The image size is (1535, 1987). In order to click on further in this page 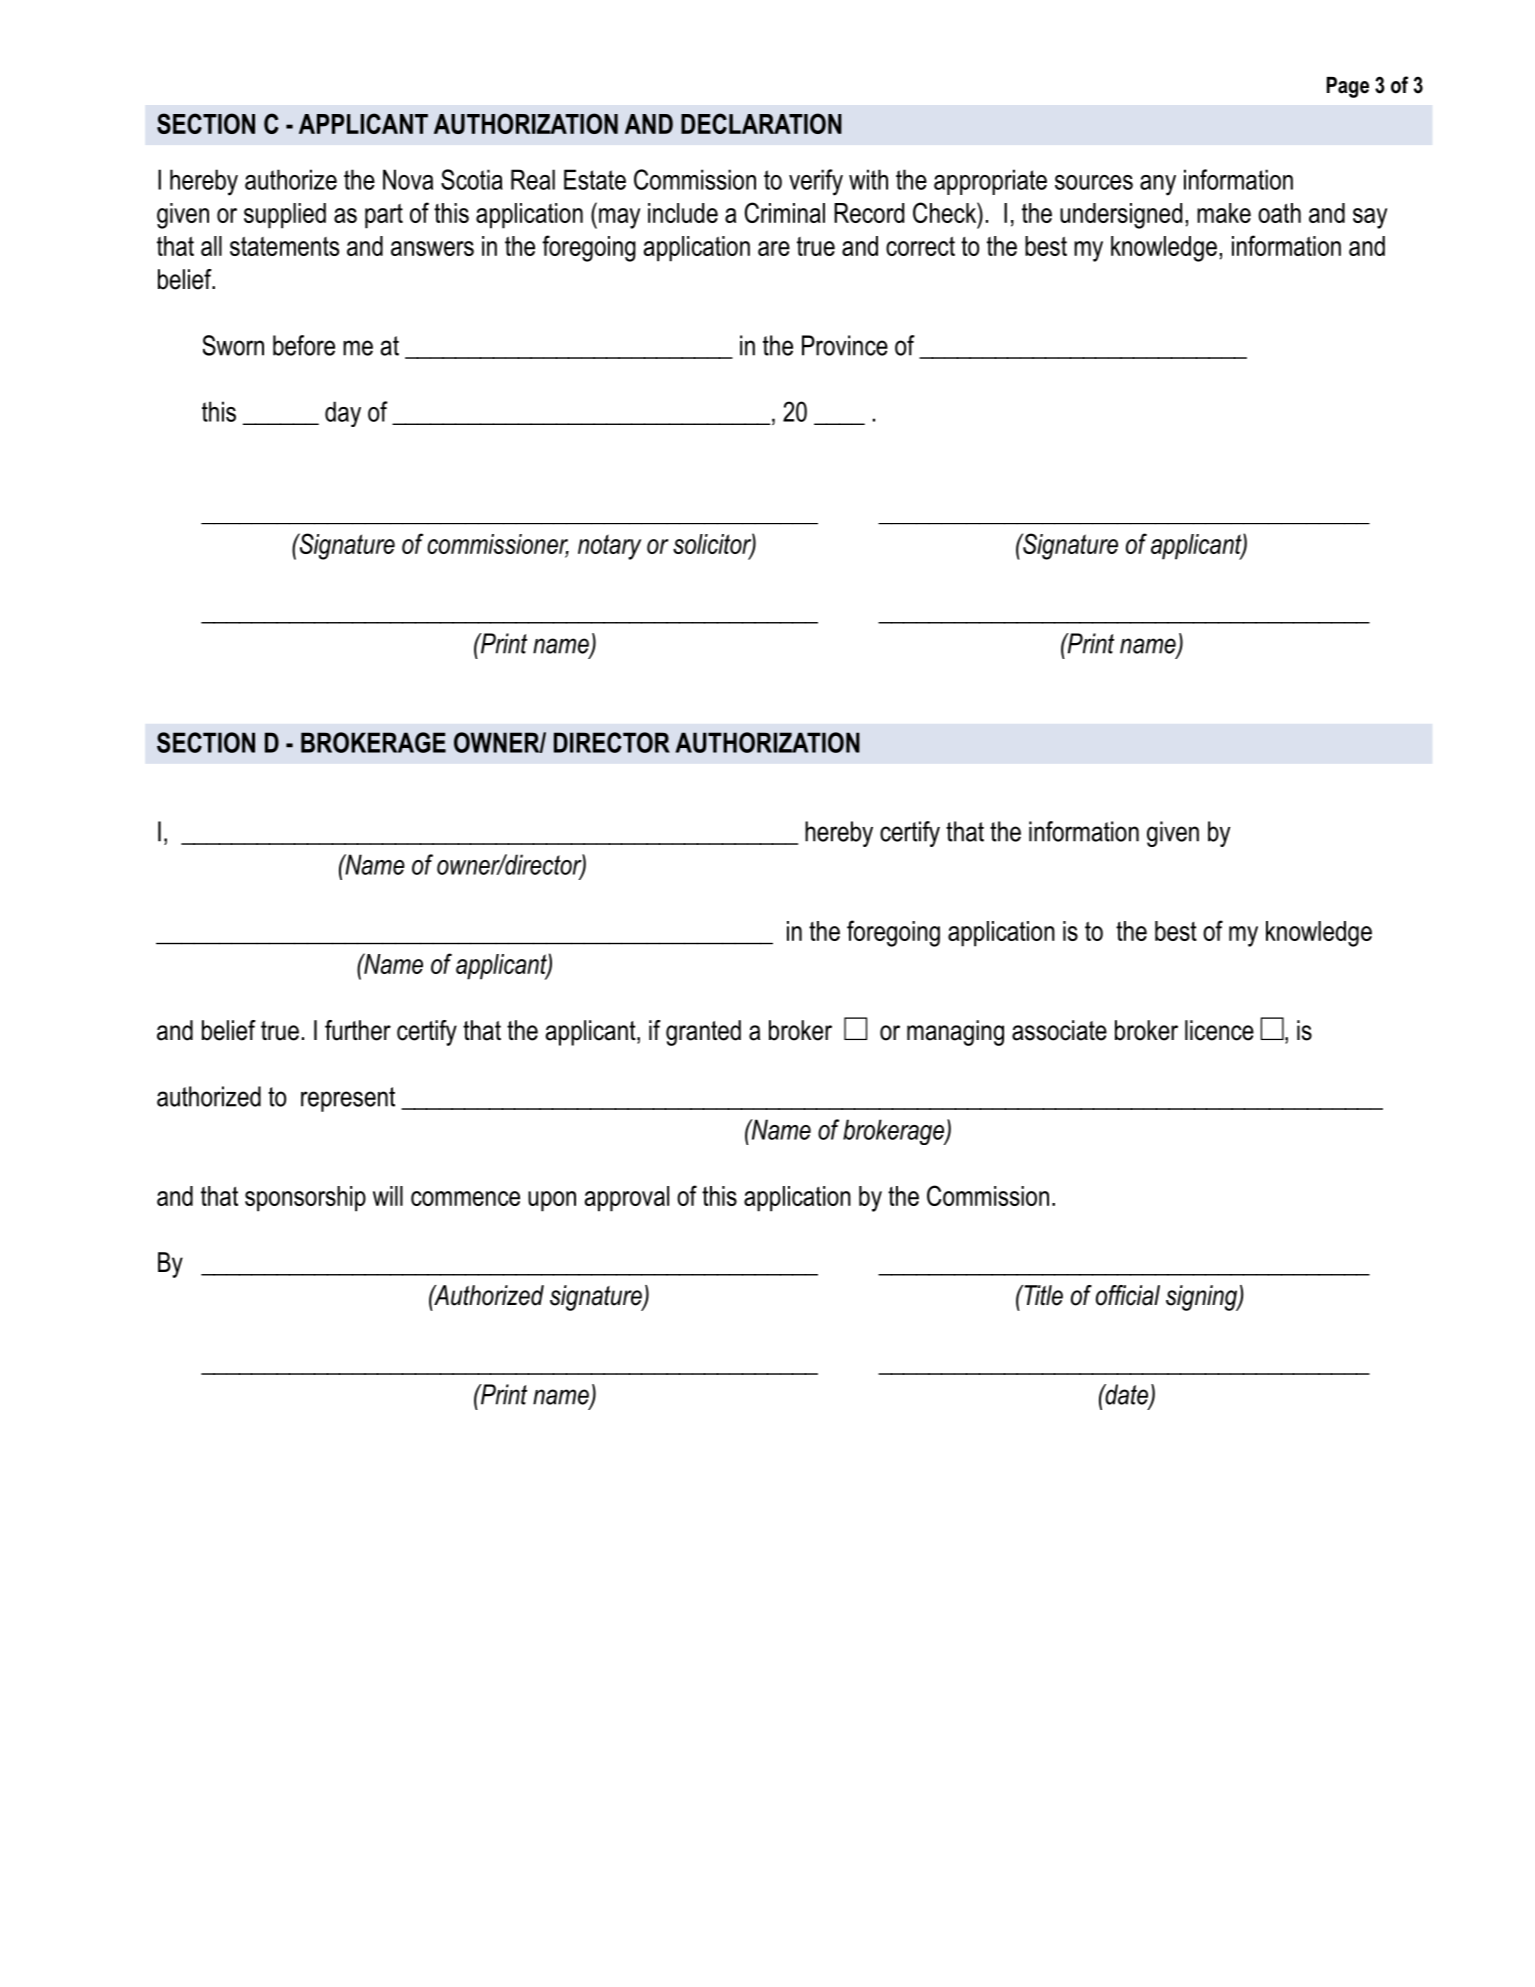, I will do `click(358, 1030)`.
